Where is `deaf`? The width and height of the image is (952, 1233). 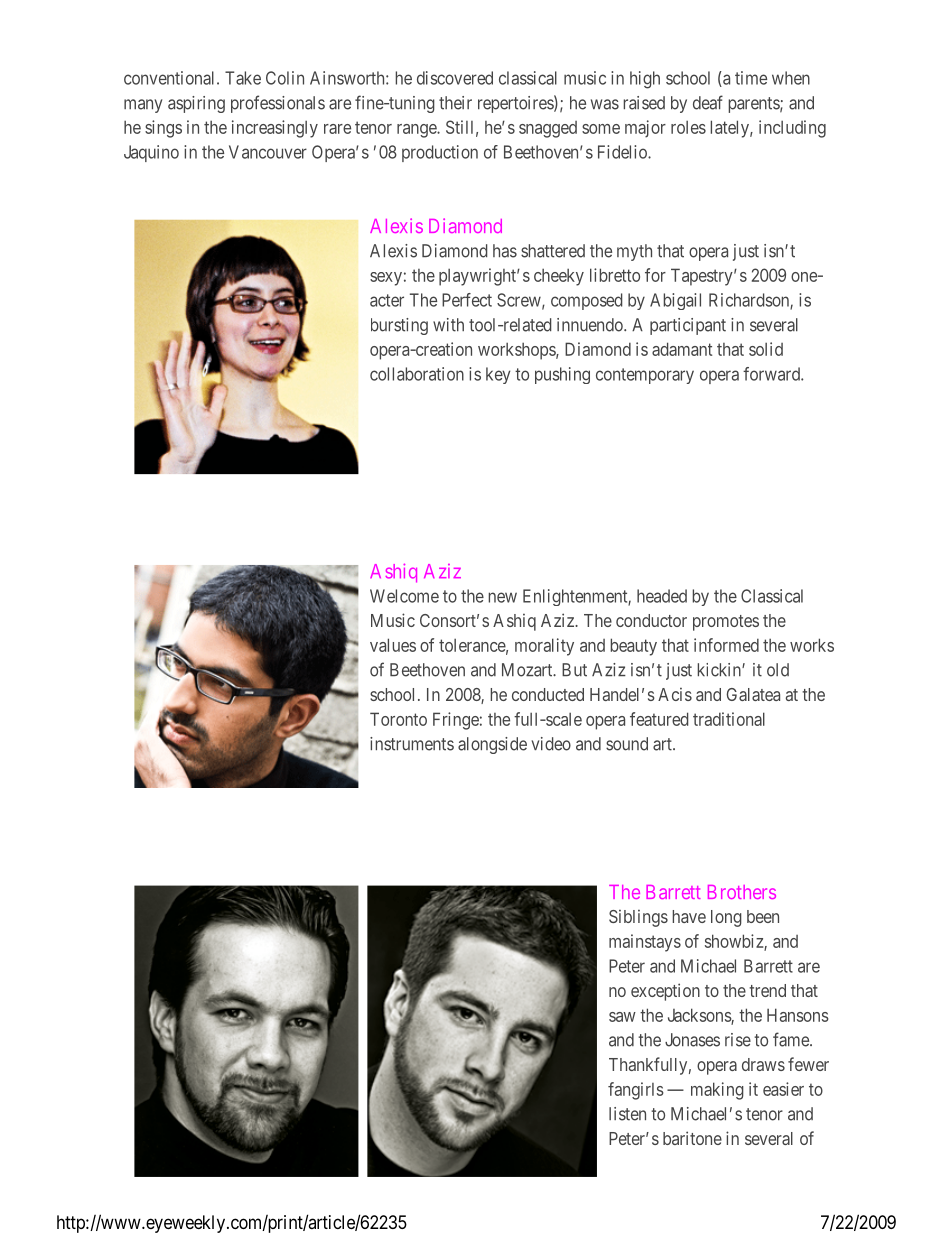 deaf is located at coordinates (708, 102).
